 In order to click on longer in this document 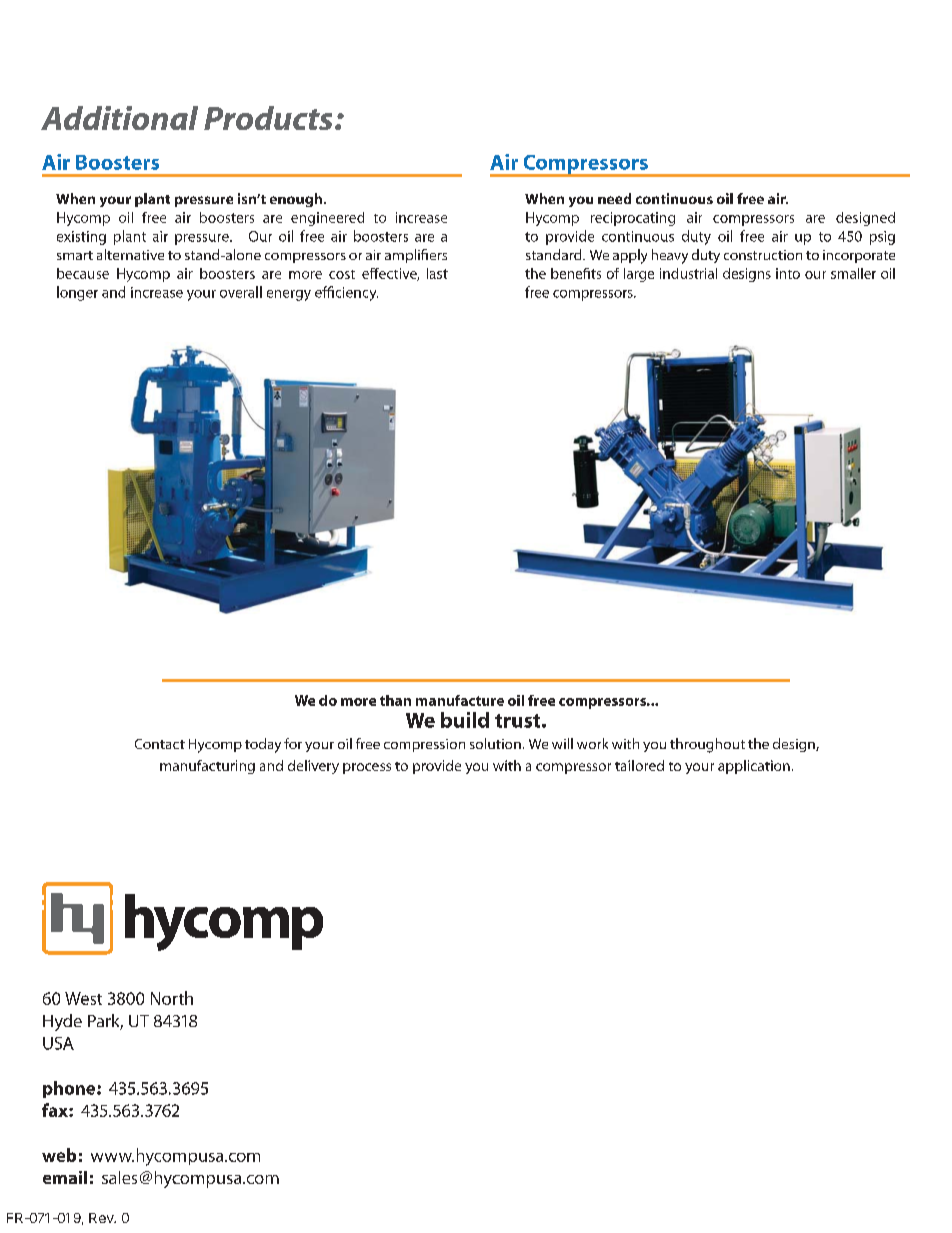, I will do `click(77, 293)`.
